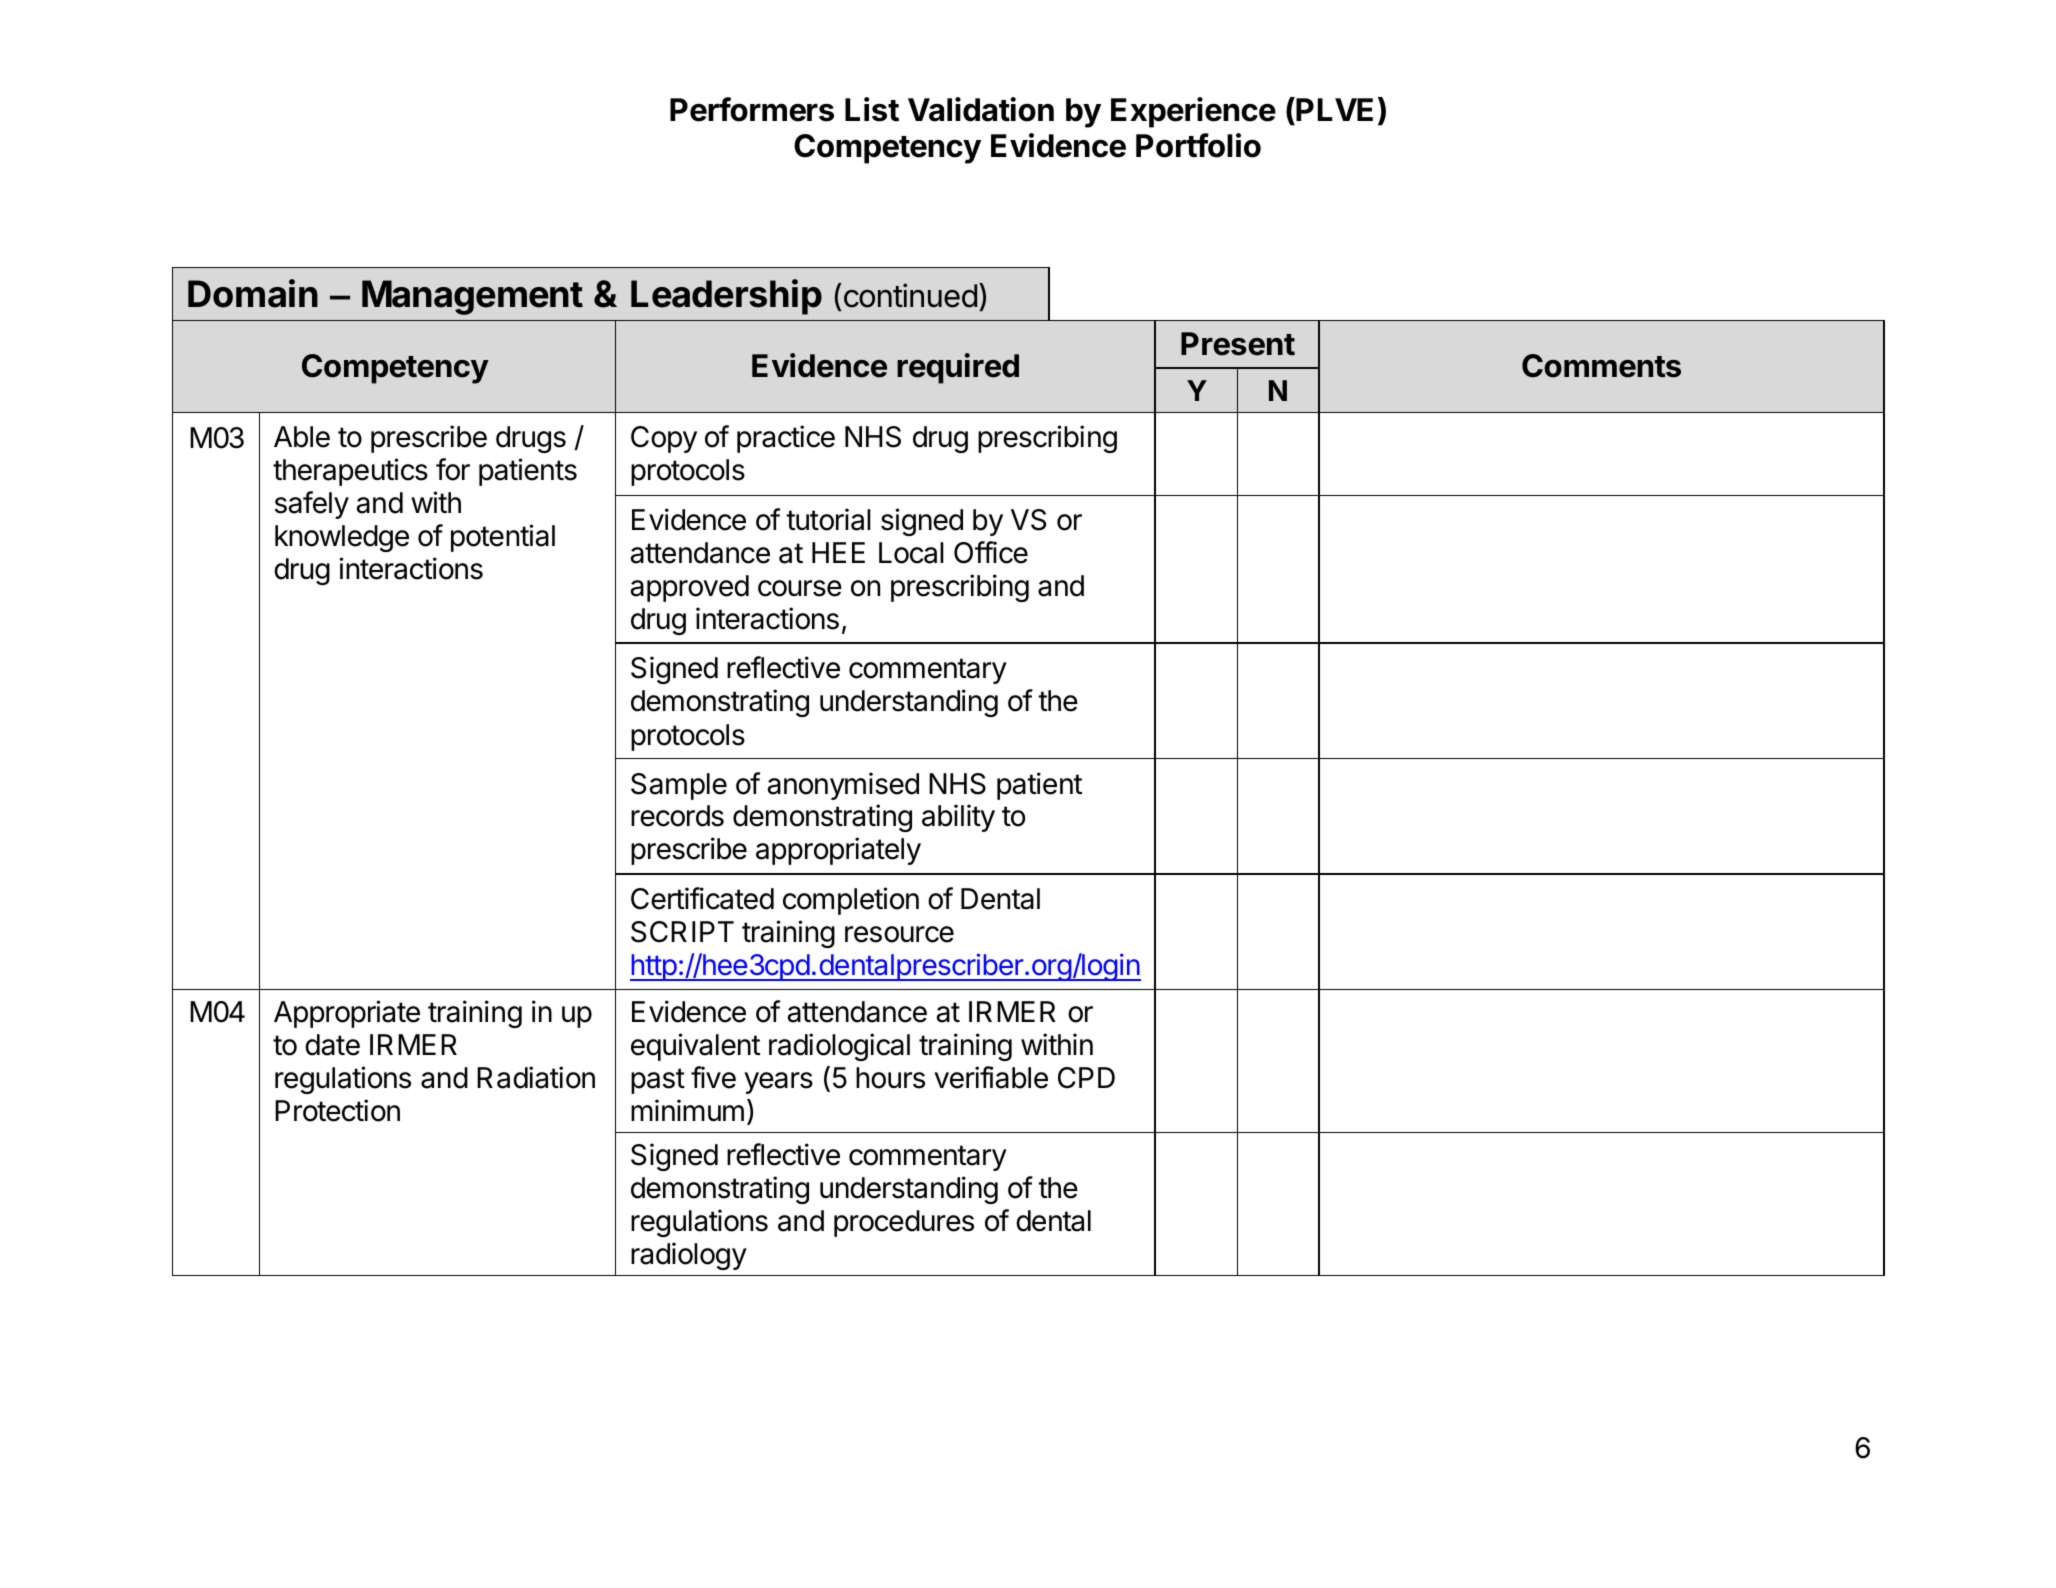 The height and width of the screenshot is (1588, 2056). What do you see at coordinates (800, 588) in the screenshot?
I see `course` at bounding box center [800, 588].
